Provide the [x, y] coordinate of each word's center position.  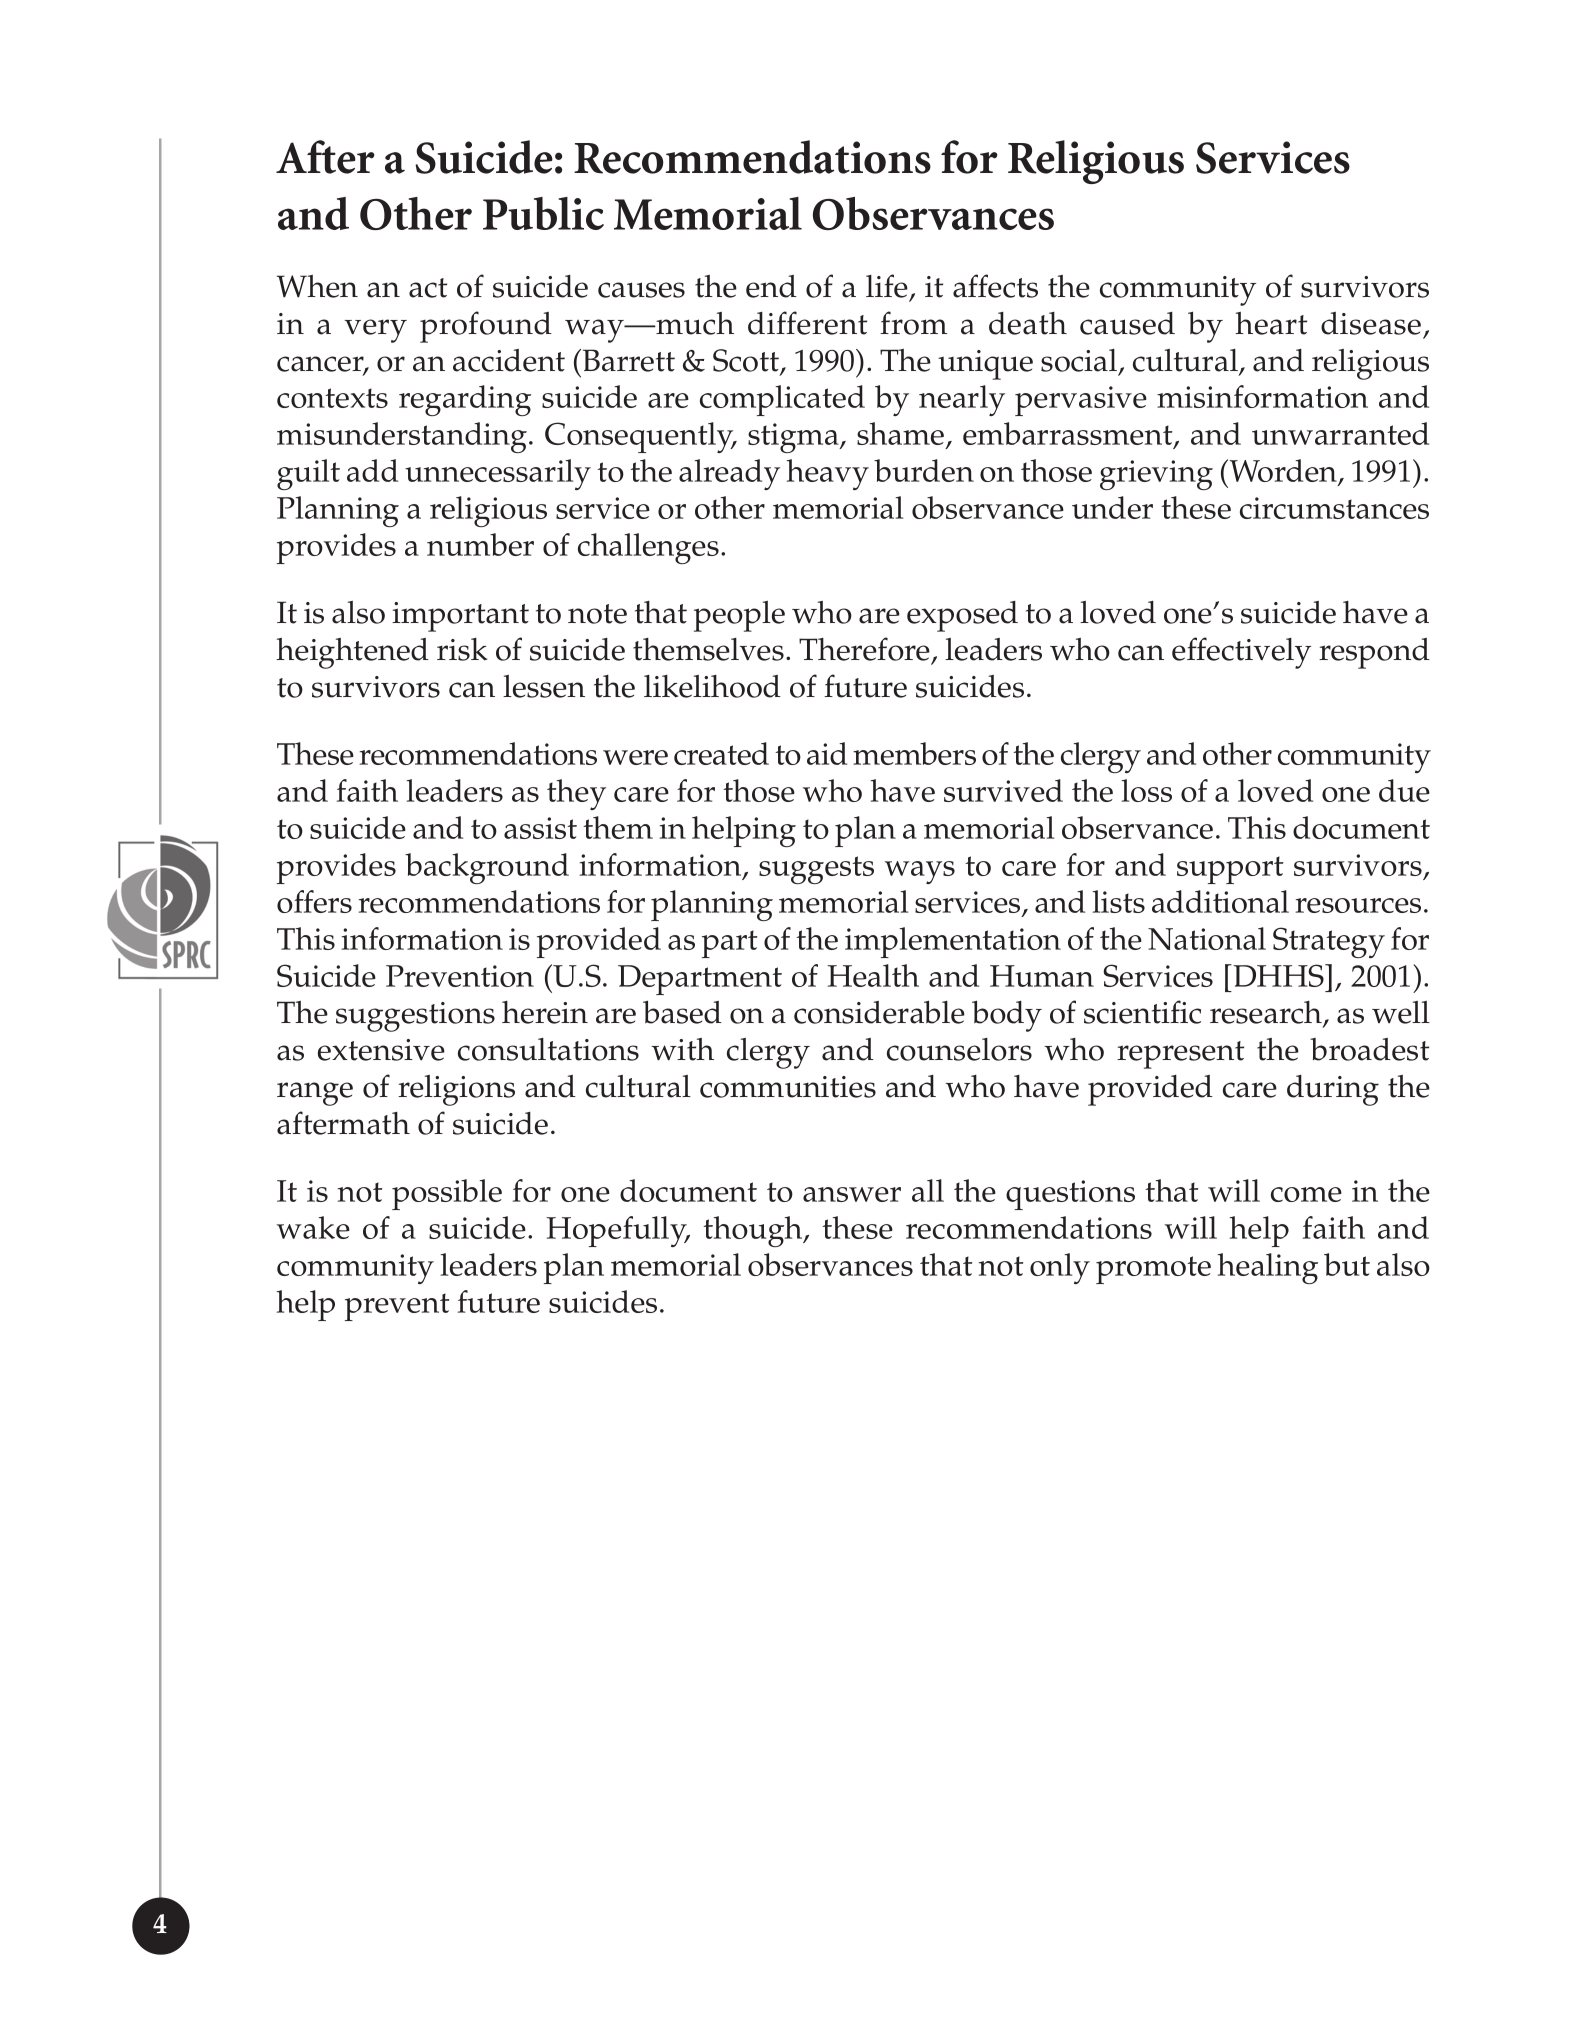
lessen [544, 686]
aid [827, 753]
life [887, 286]
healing [1268, 1268]
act [428, 288]
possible [447, 1194]
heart [1271, 323]
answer [852, 1194]
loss [1147, 790]
